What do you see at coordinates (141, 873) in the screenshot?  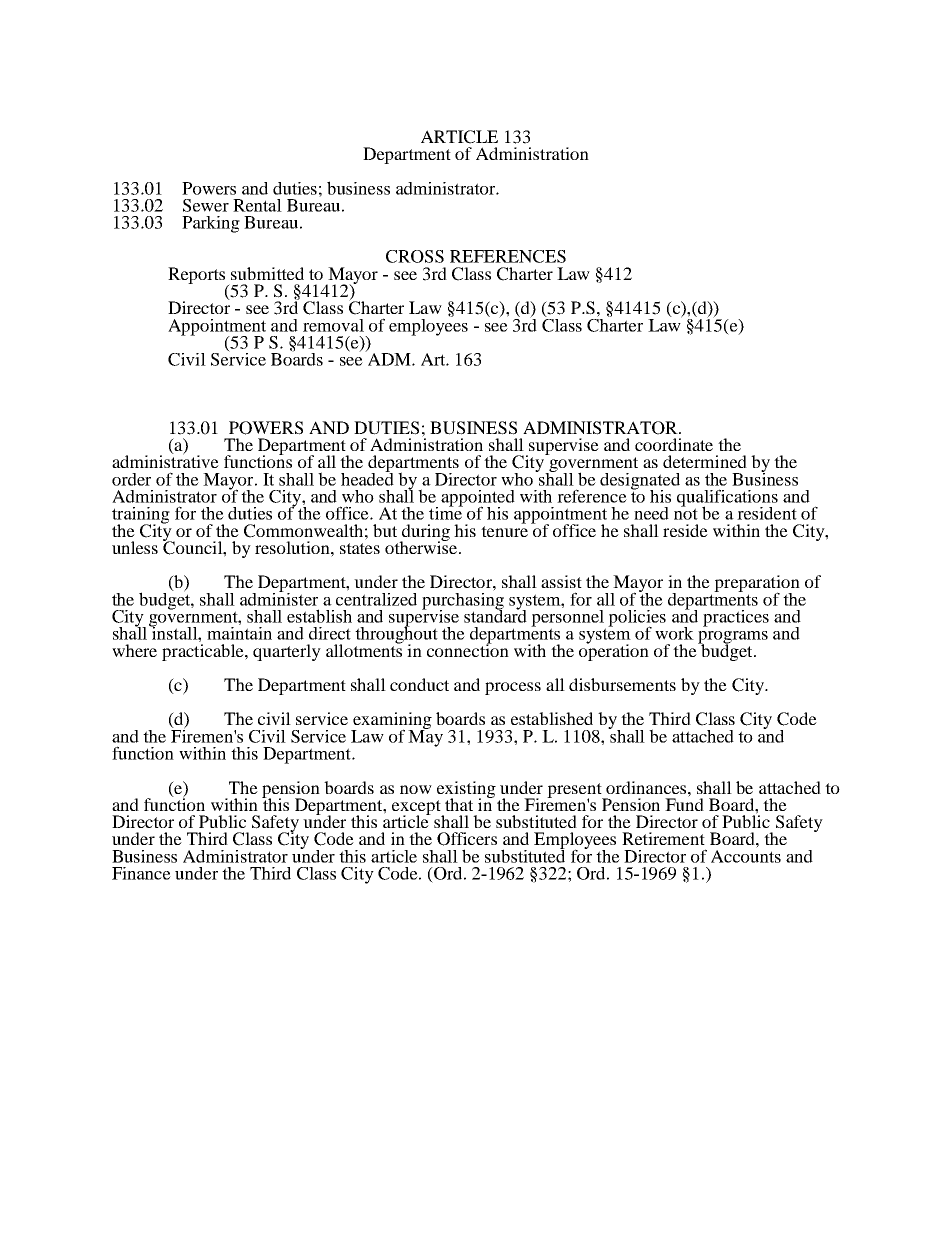 I see `Finance` at bounding box center [141, 873].
